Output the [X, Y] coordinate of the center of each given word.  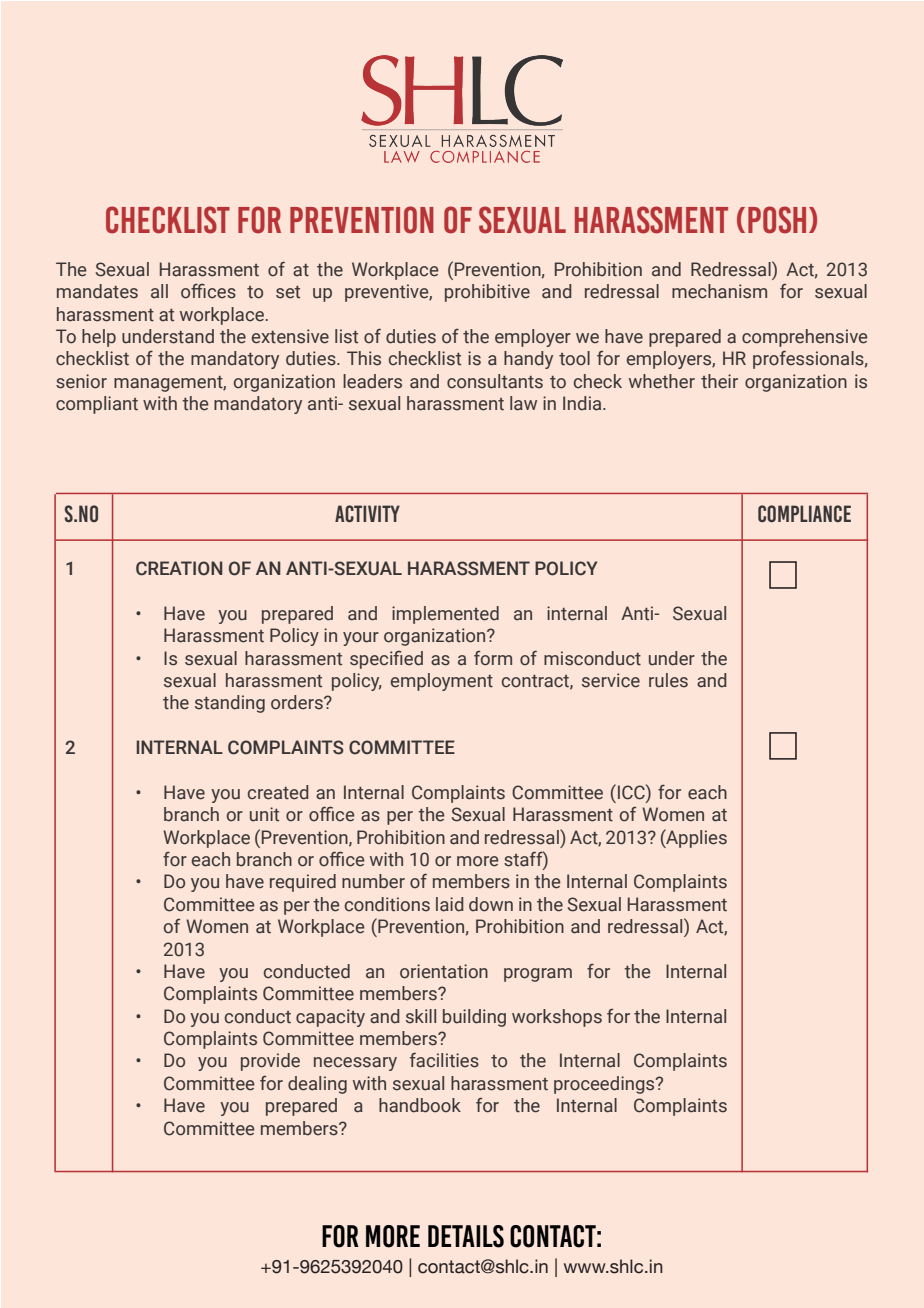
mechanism [719, 291]
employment [442, 682]
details [466, 1236]
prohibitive [487, 293]
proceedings [605, 1085]
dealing [317, 1085]
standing [230, 704]
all [159, 291]
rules [668, 680]
